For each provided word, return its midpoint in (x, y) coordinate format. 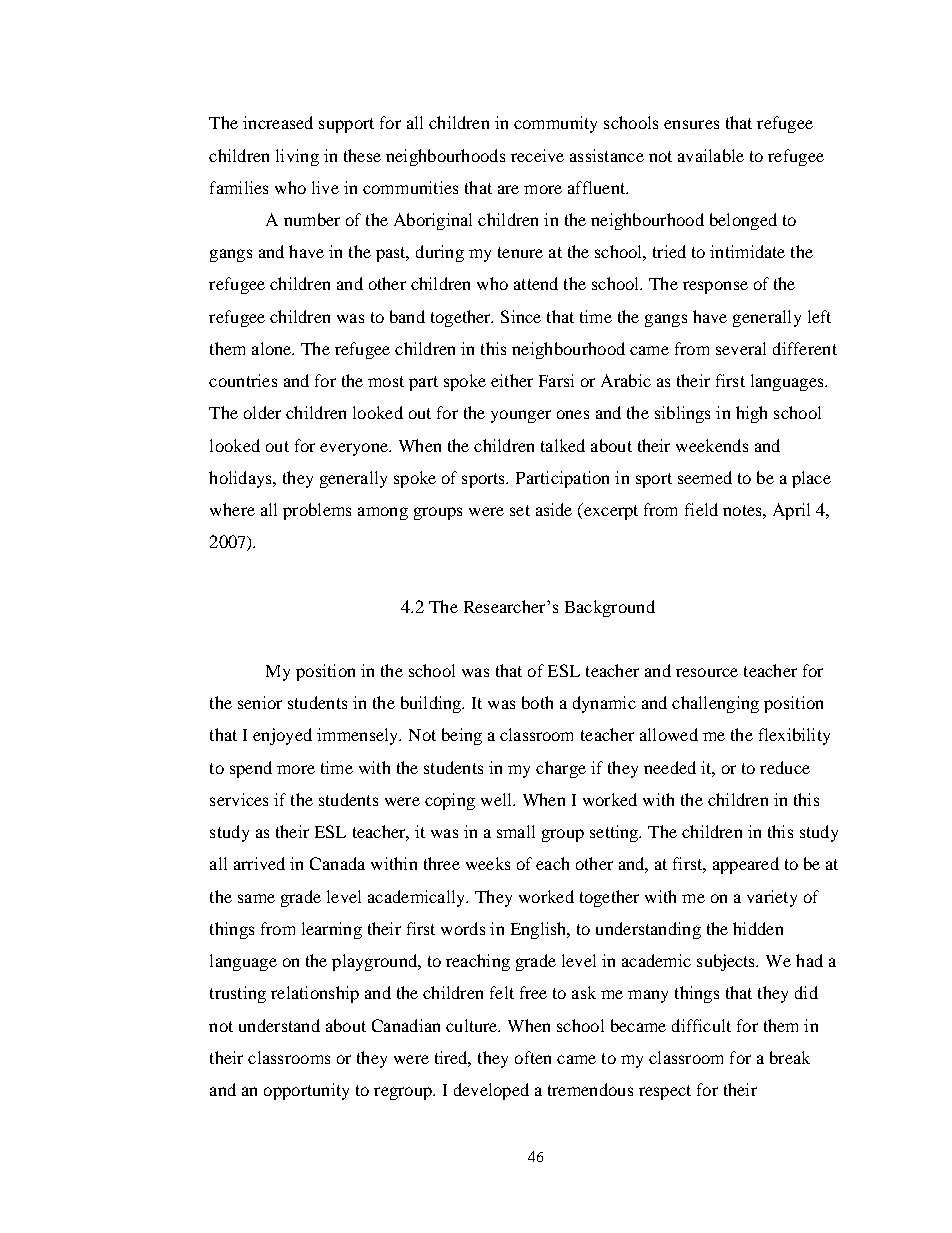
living (297, 157)
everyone (355, 449)
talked (563, 445)
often (533, 1057)
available (711, 155)
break (790, 1057)
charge (561, 769)
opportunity (306, 1091)
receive (537, 155)
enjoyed (282, 736)
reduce (785, 767)
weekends (712, 445)
